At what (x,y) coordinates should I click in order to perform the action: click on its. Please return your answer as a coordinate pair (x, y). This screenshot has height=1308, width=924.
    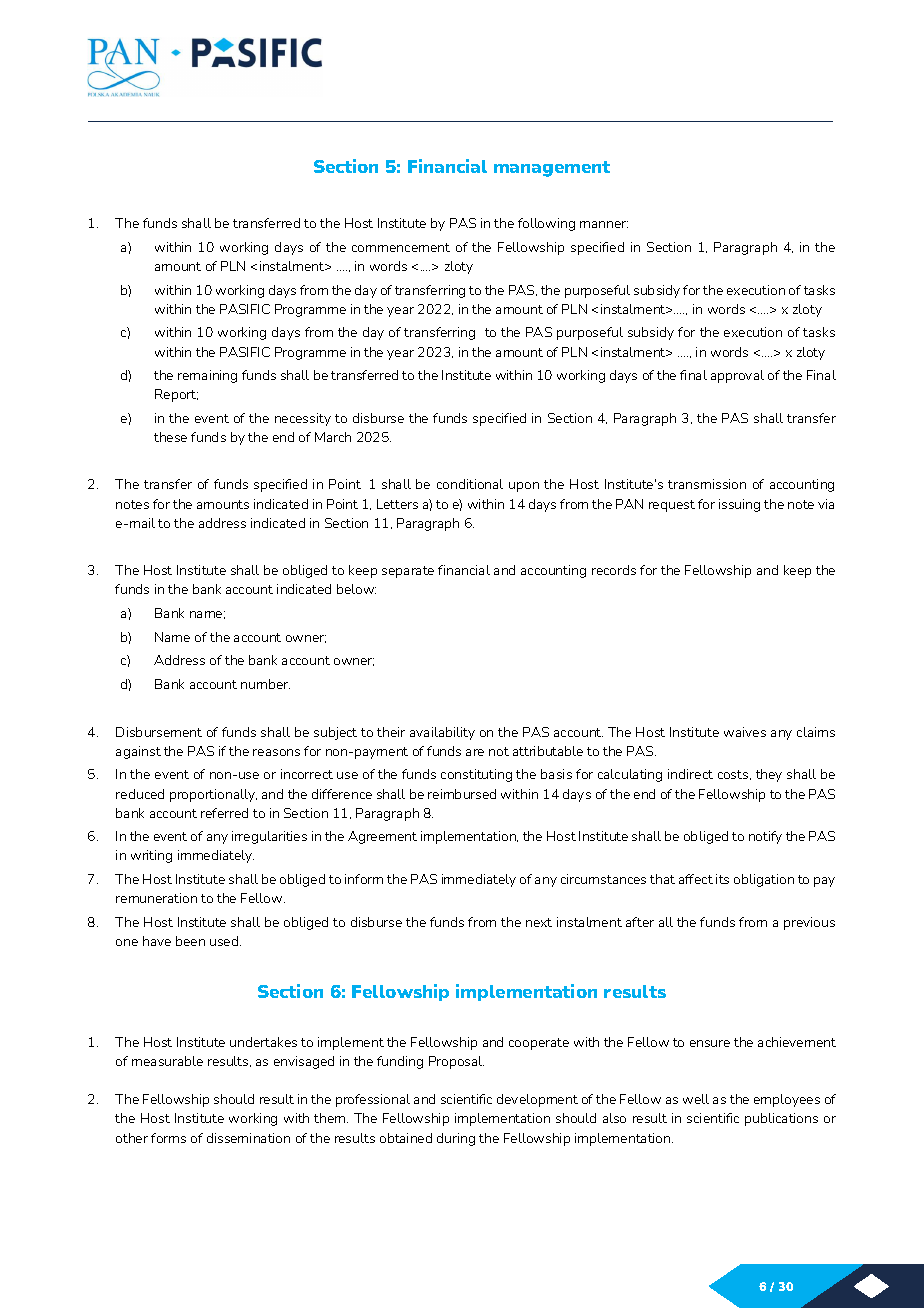
    Looking at the image, I should click on (722, 879).
